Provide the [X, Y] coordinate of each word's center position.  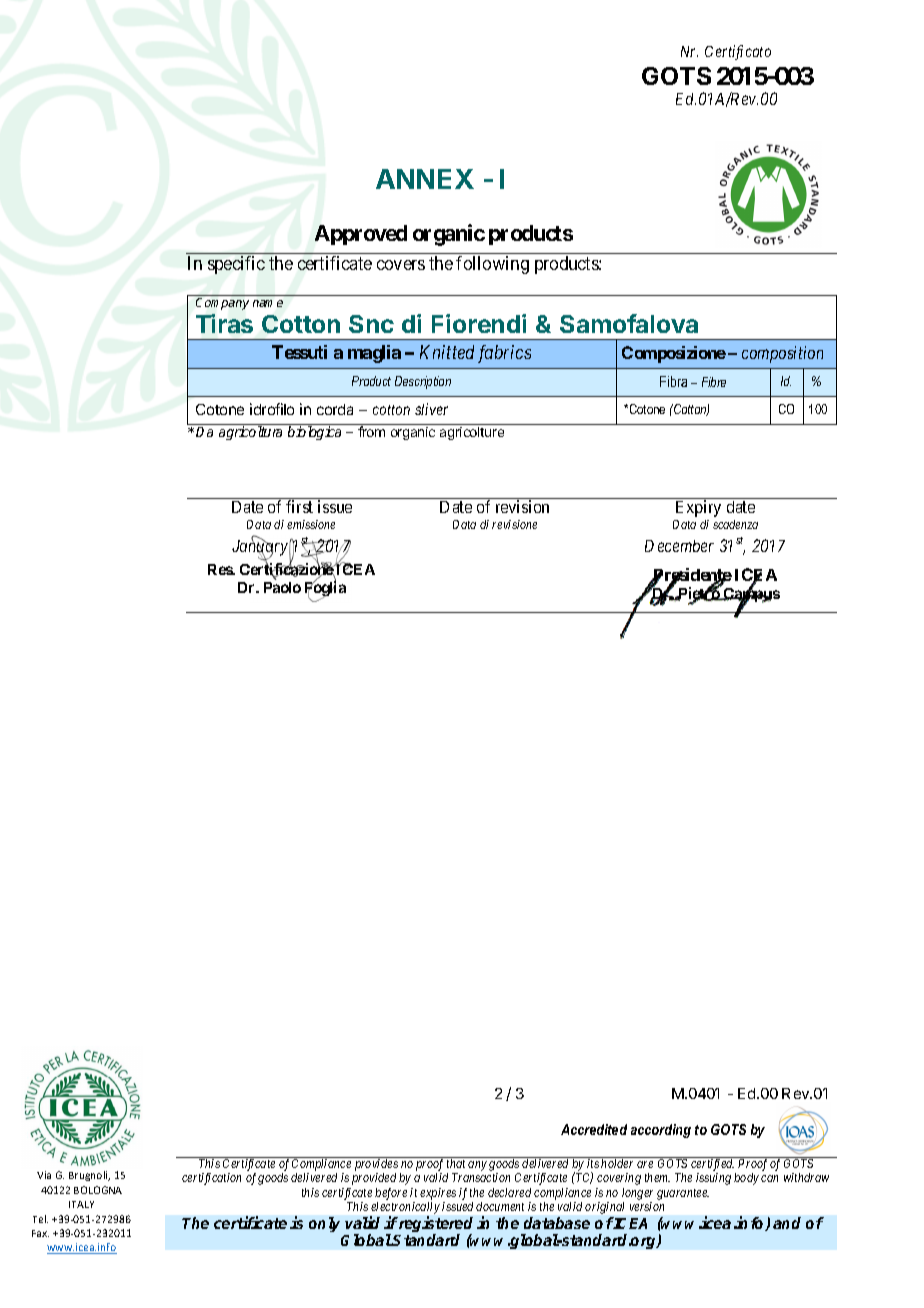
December [679, 546]
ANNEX [425, 179]
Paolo [282, 587]
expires [438, 1194]
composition [782, 354]
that [456, 1163]
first [299, 506]
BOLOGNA [98, 1190]
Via [44, 1175]
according [661, 1131]
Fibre [714, 382]
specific [236, 265]
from [372, 430]
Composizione [674, 354]
